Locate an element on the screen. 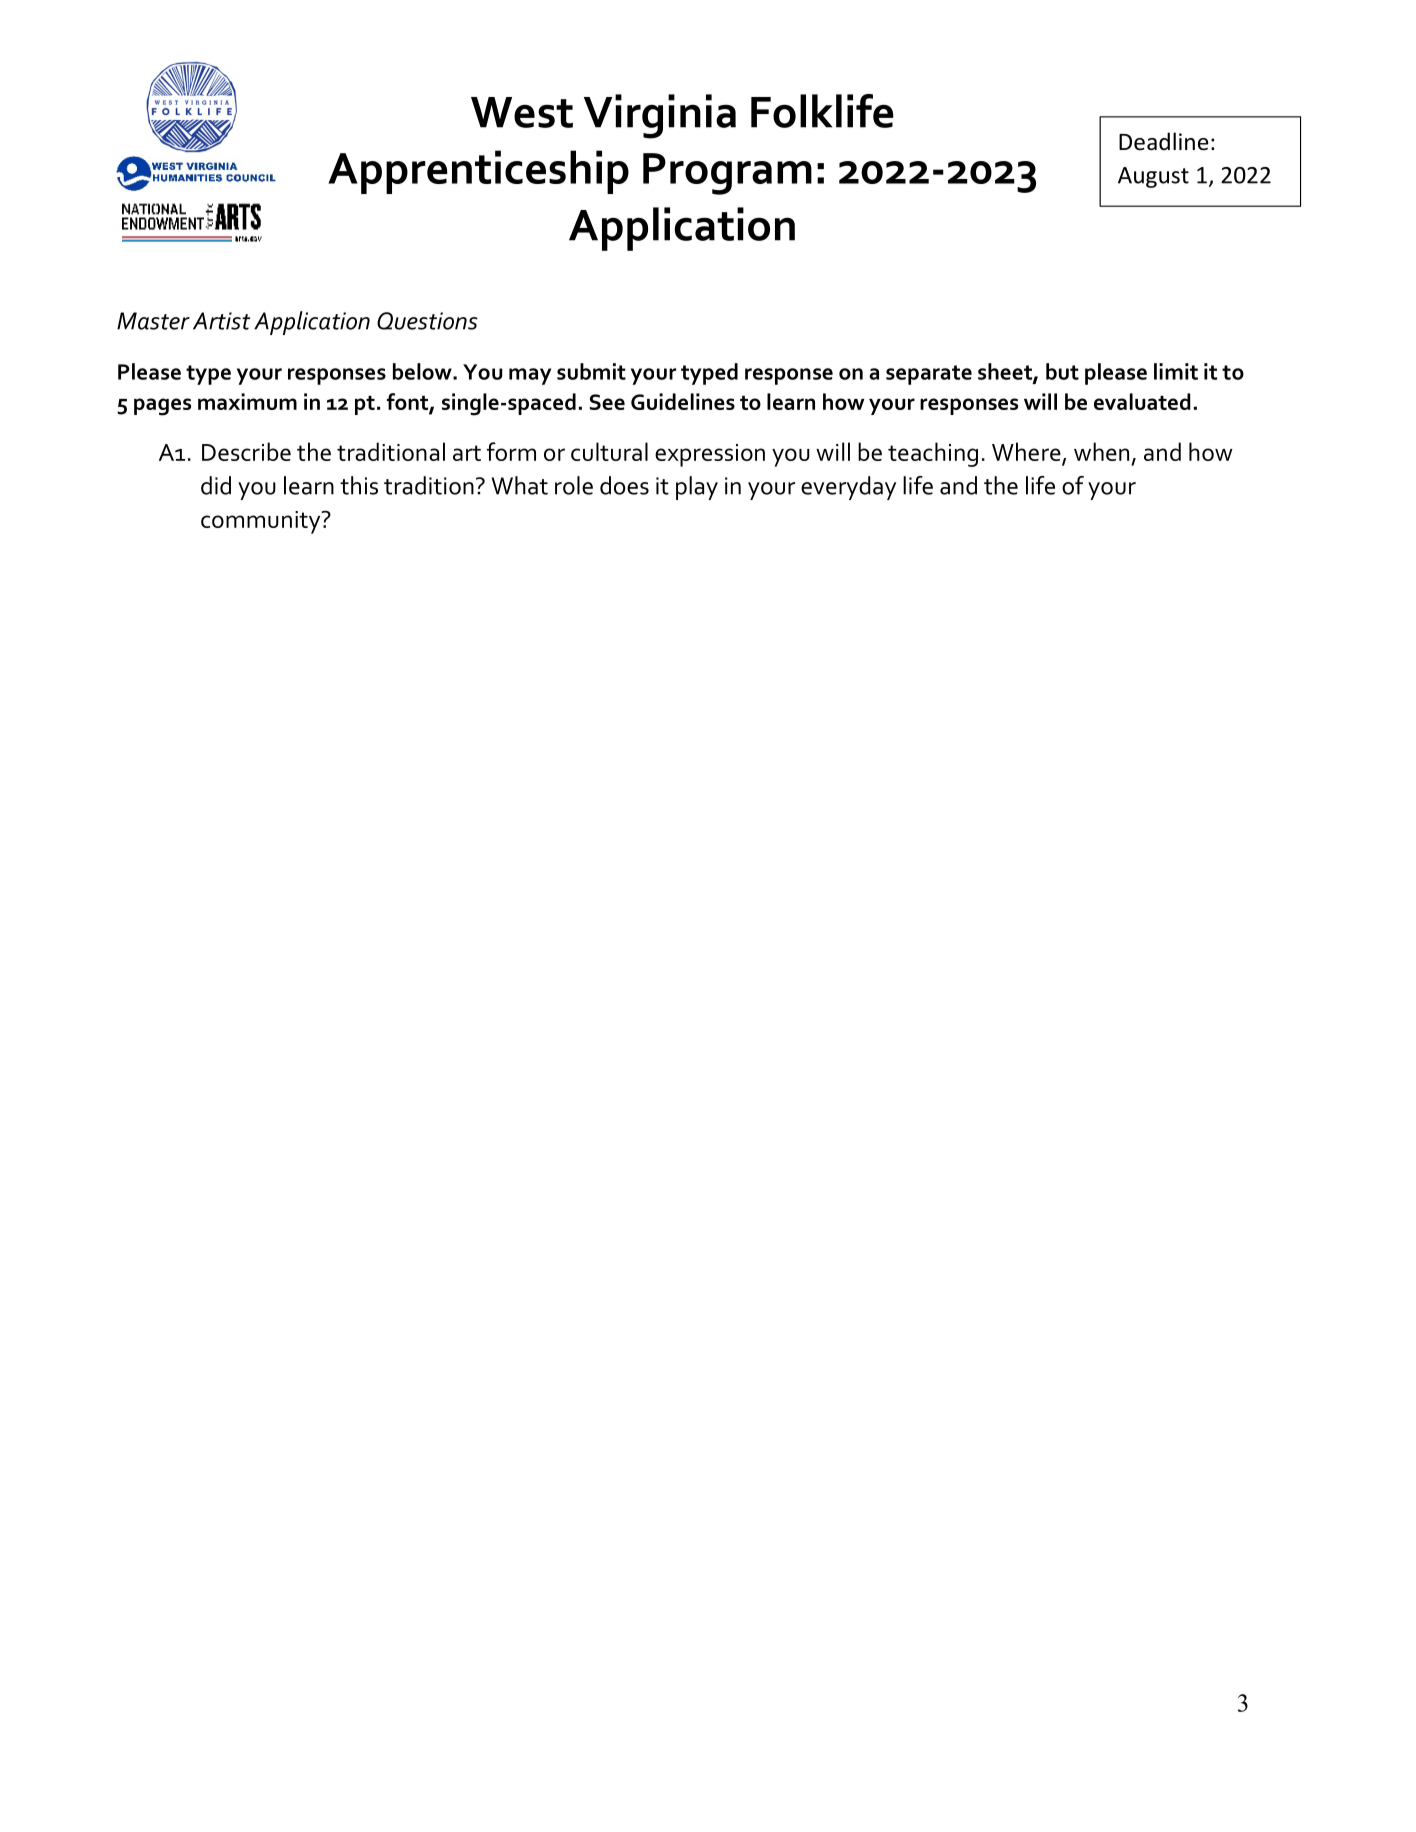 This screenshot has width=1416, height=1832. August is located at coordinates (1153, 177).
